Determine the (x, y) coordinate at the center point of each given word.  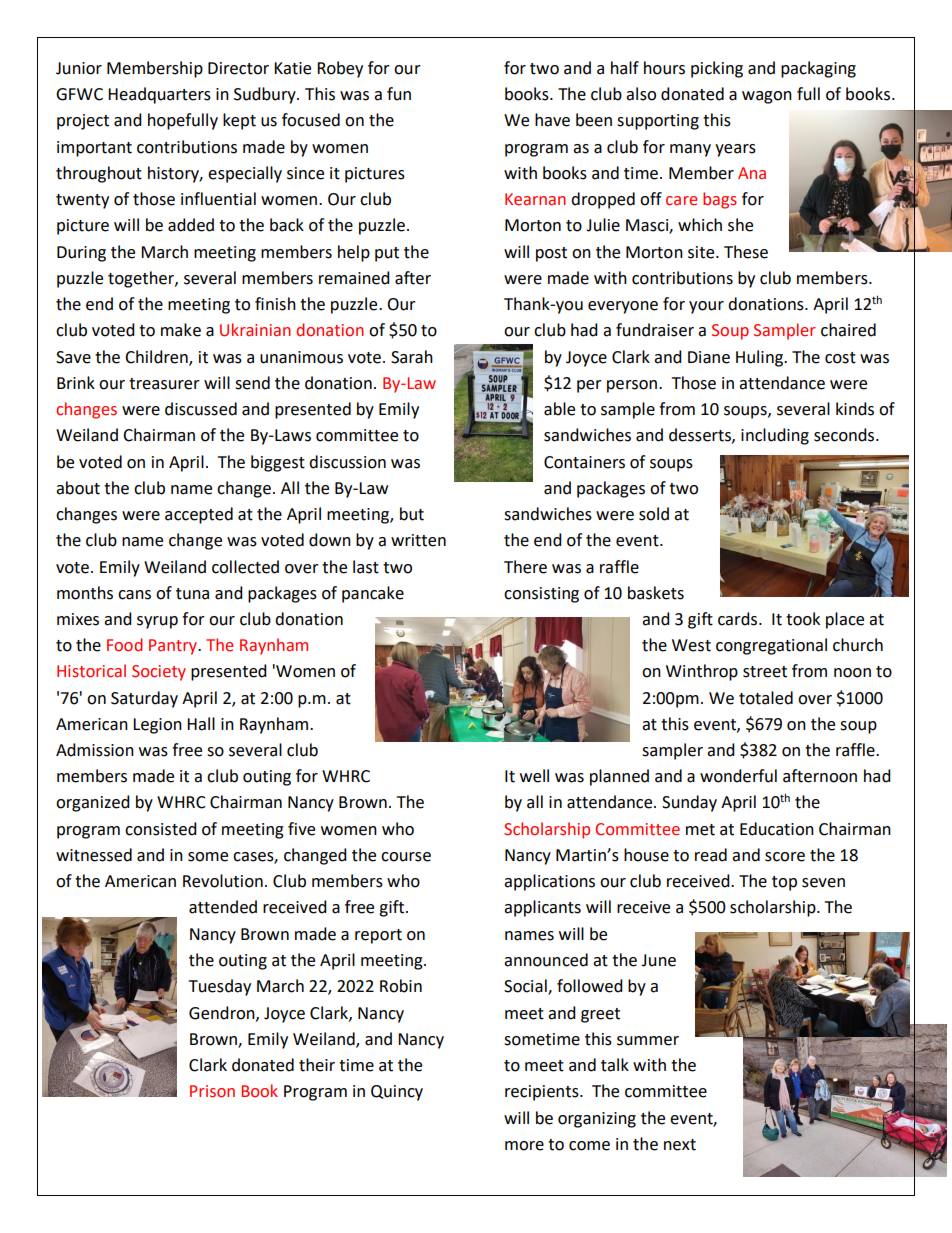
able (559, 409)
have (552, 120)
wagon (767, 97)
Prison (212, 1091)
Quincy (397, 1093)
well (534, 776)
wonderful (738, 776)
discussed (201, 409)
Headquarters (159, 95)
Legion (157, 726)
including (775, 436)
